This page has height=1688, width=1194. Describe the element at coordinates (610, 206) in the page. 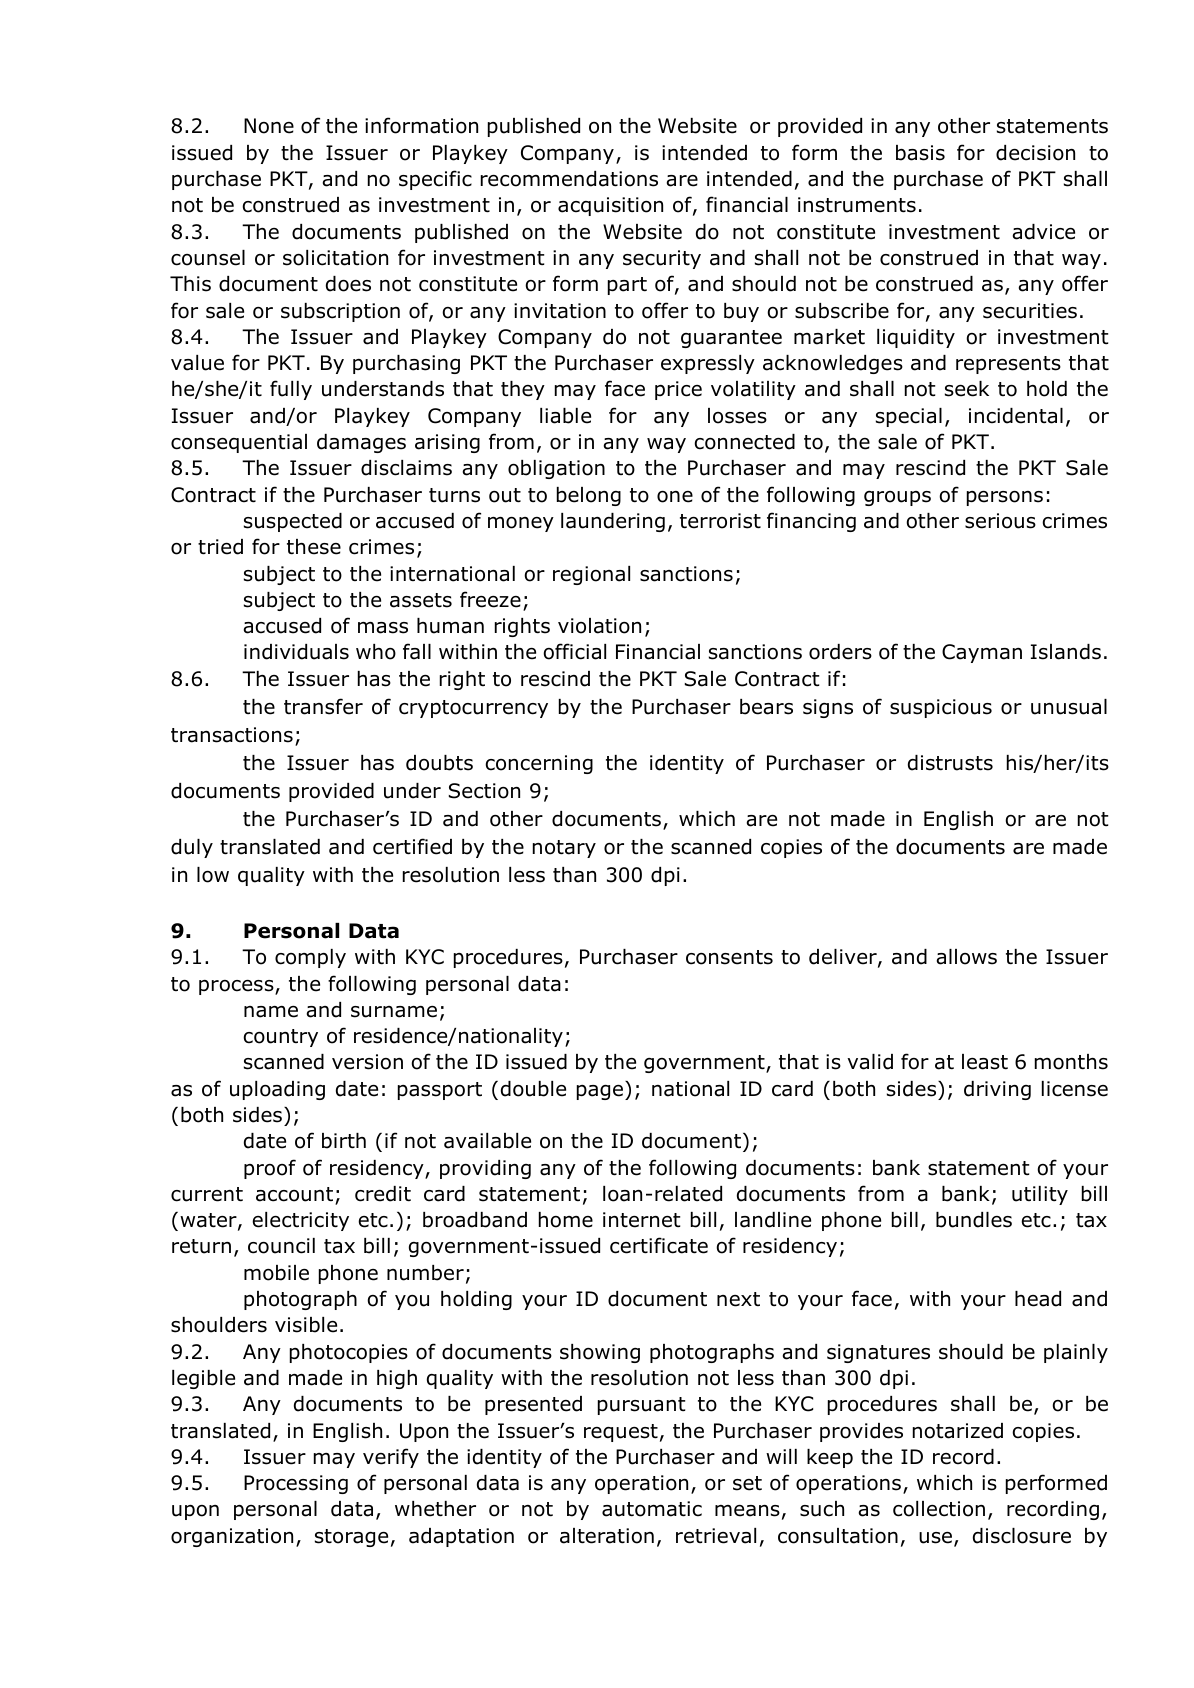

I see `acquisition` at that location.
